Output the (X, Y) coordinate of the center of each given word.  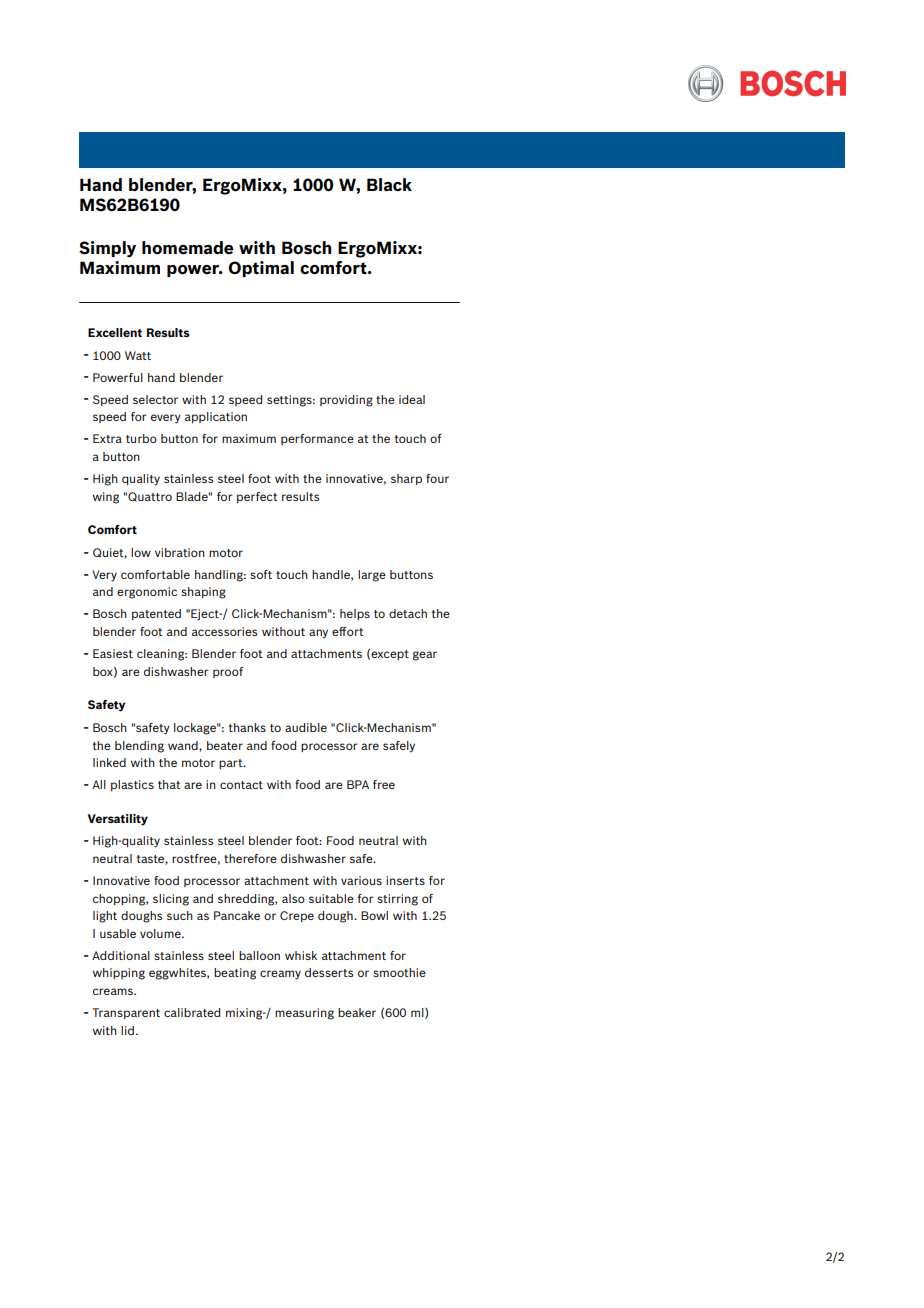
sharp (406, 479)
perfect (257, 497)
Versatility (118, 820)
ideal (412, 399)
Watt (138, 355)
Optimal (261, 269)
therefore (250, 858)
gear (425, 656)
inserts (405, 880)
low (141, 552)
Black (389, 184)
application (216, 417)
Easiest (113, 653)
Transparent (126, 1013)
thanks (247, 727)
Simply (107, 249)
